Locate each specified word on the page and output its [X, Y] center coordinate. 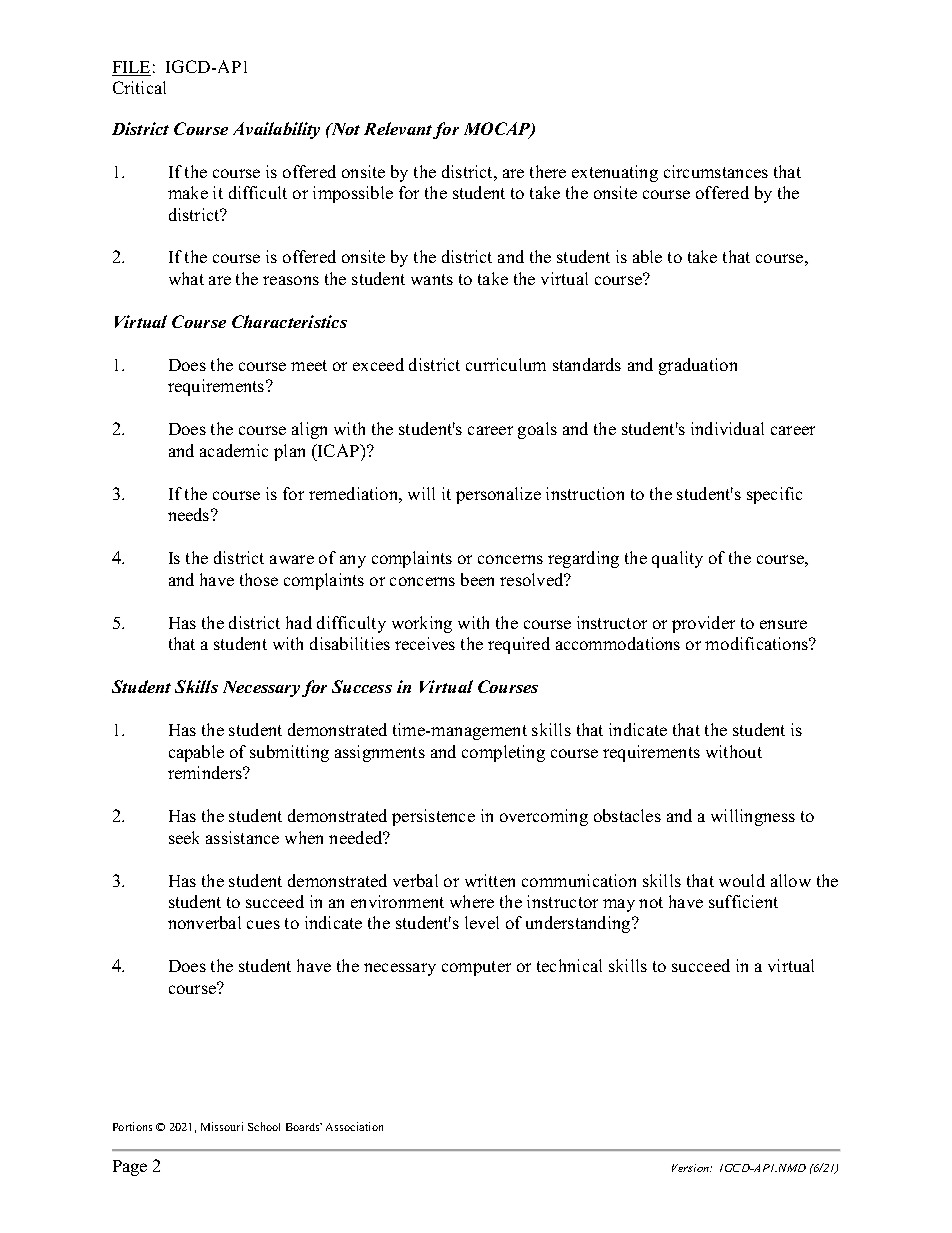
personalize [498, 495]
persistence [433, 817]
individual [727, 428]
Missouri [222, 1126]
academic [234, 450]
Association [354, 1126]
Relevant [398, 128]
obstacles [627, 815]
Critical [139, 87]
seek [184, 837]
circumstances [716, 171]
